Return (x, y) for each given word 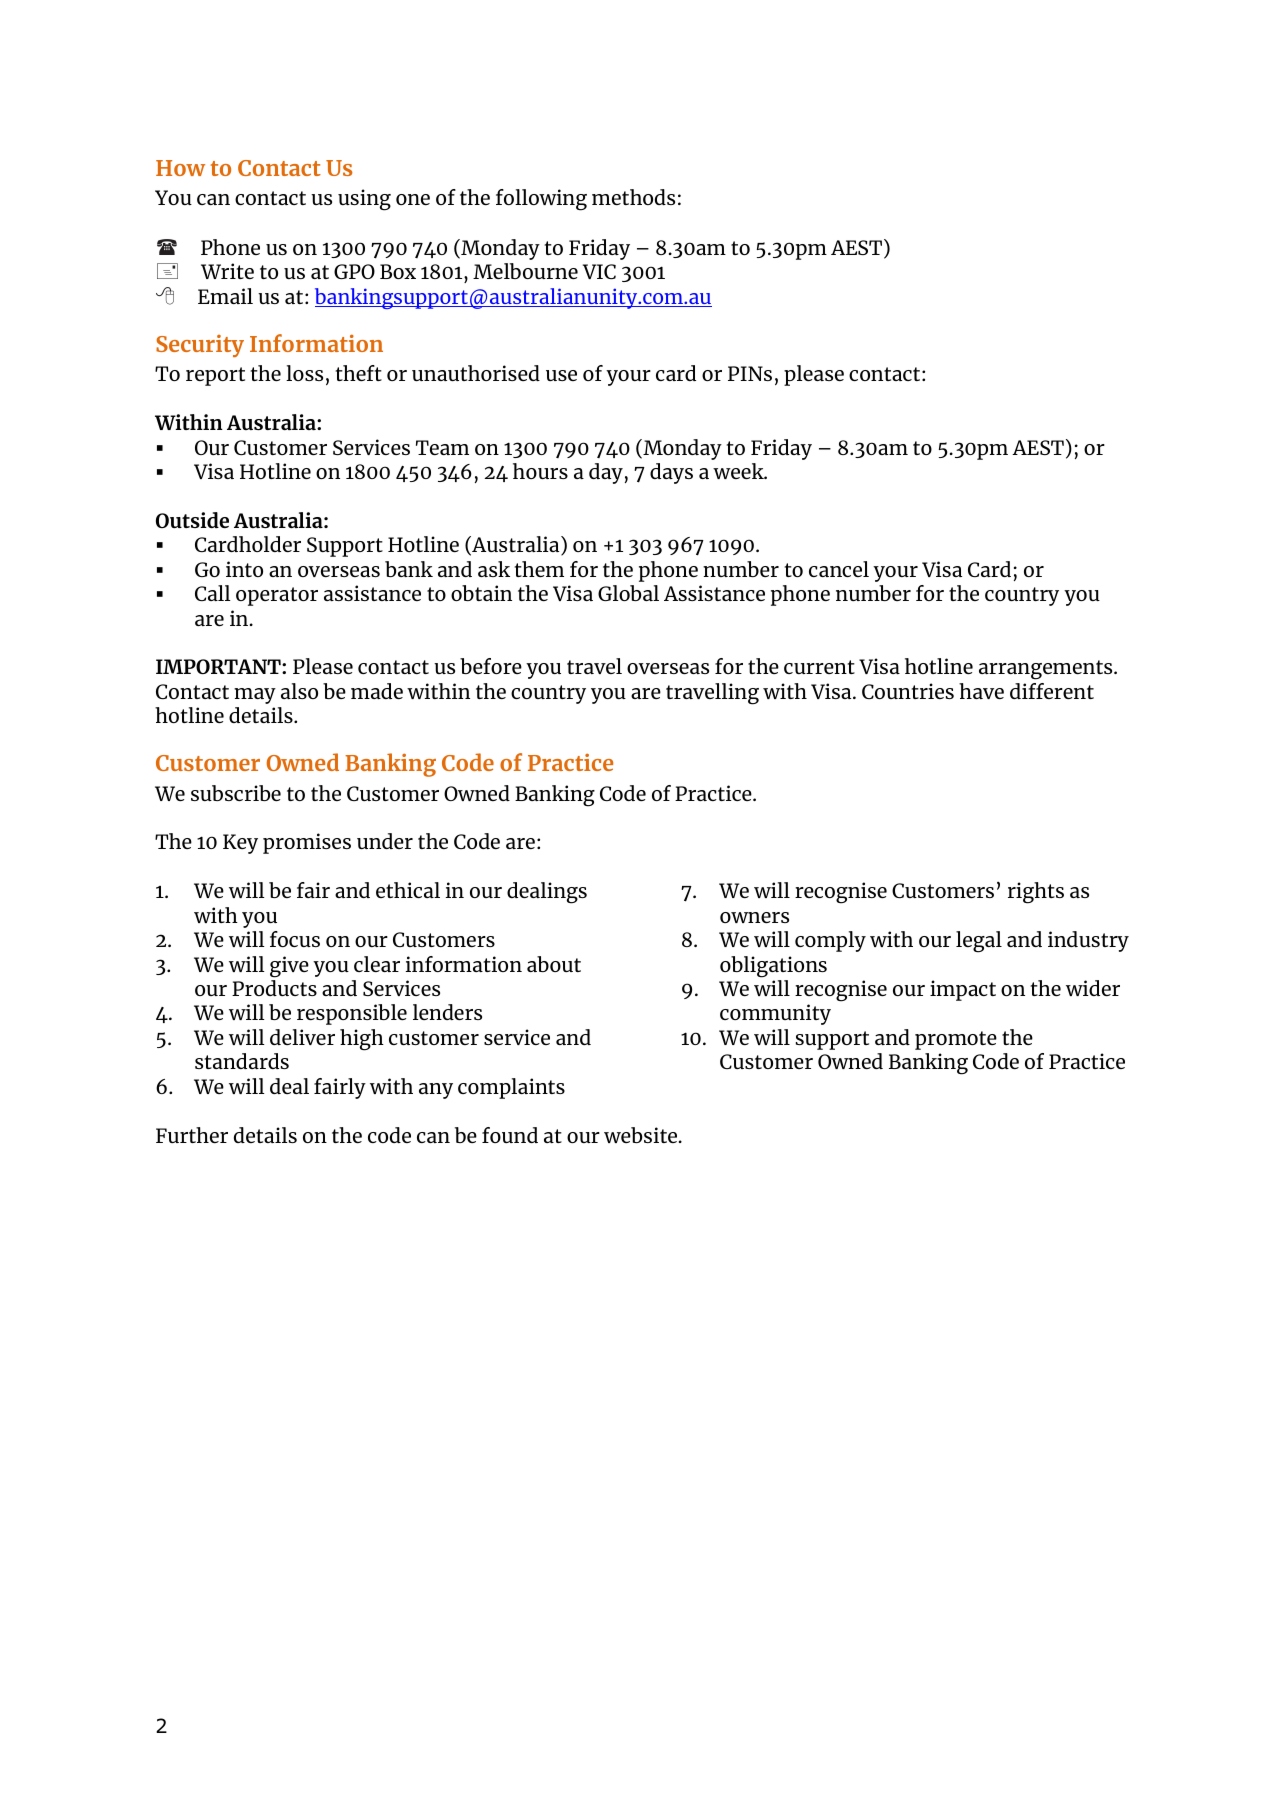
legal (979, 942)
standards (242, 1061)
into (244, 569)
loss (304, 373)
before (491, 666)
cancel (839, 569)
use (561, 375)
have (981, 691)
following (541, 200)
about (554, 964)
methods (633, 197)
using (364, 200)
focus (295, 939)
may (255, 696)
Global (628, 593)
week (739, 471)
